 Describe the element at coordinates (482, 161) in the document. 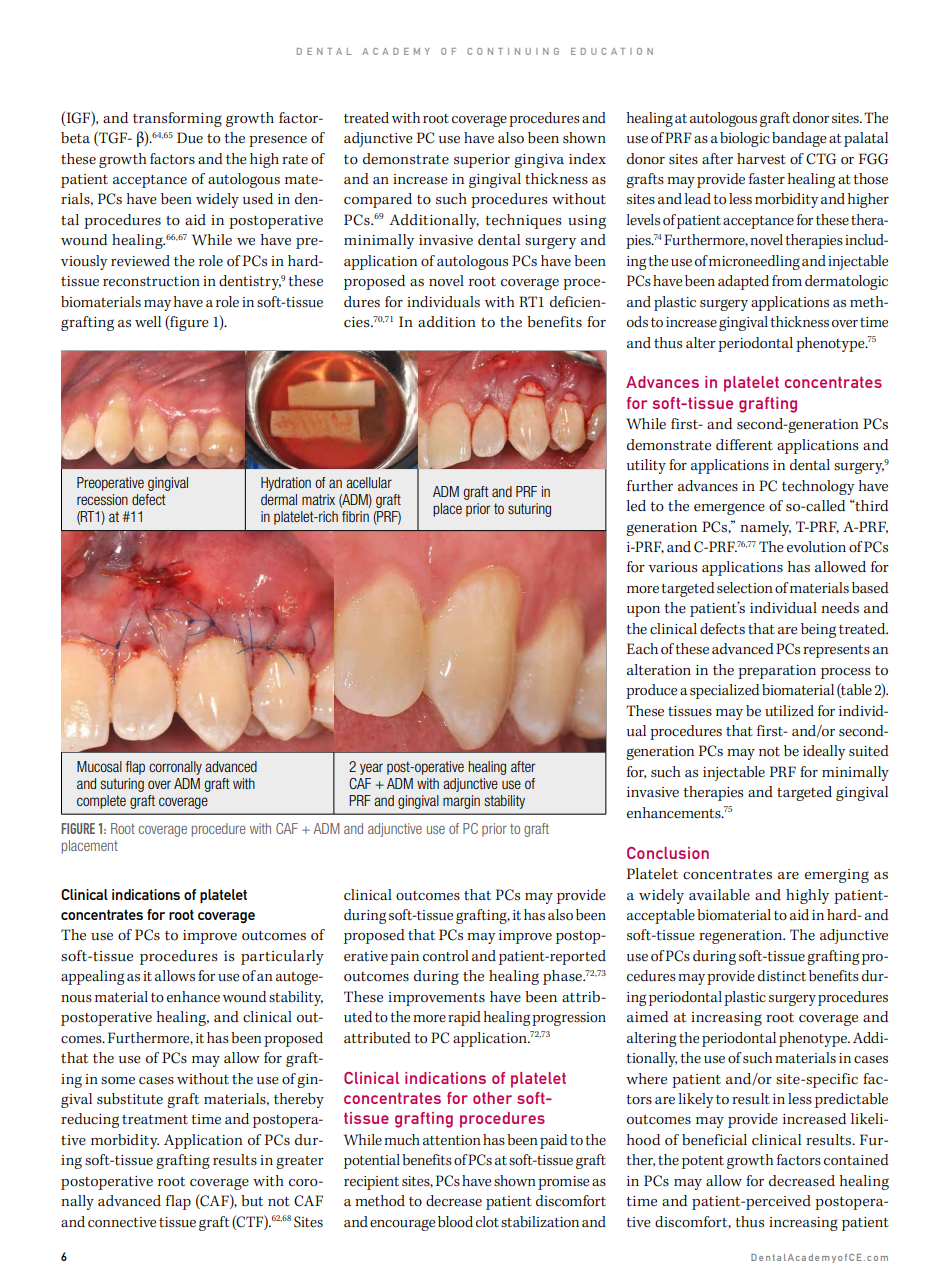

I see `superior` at that location.
